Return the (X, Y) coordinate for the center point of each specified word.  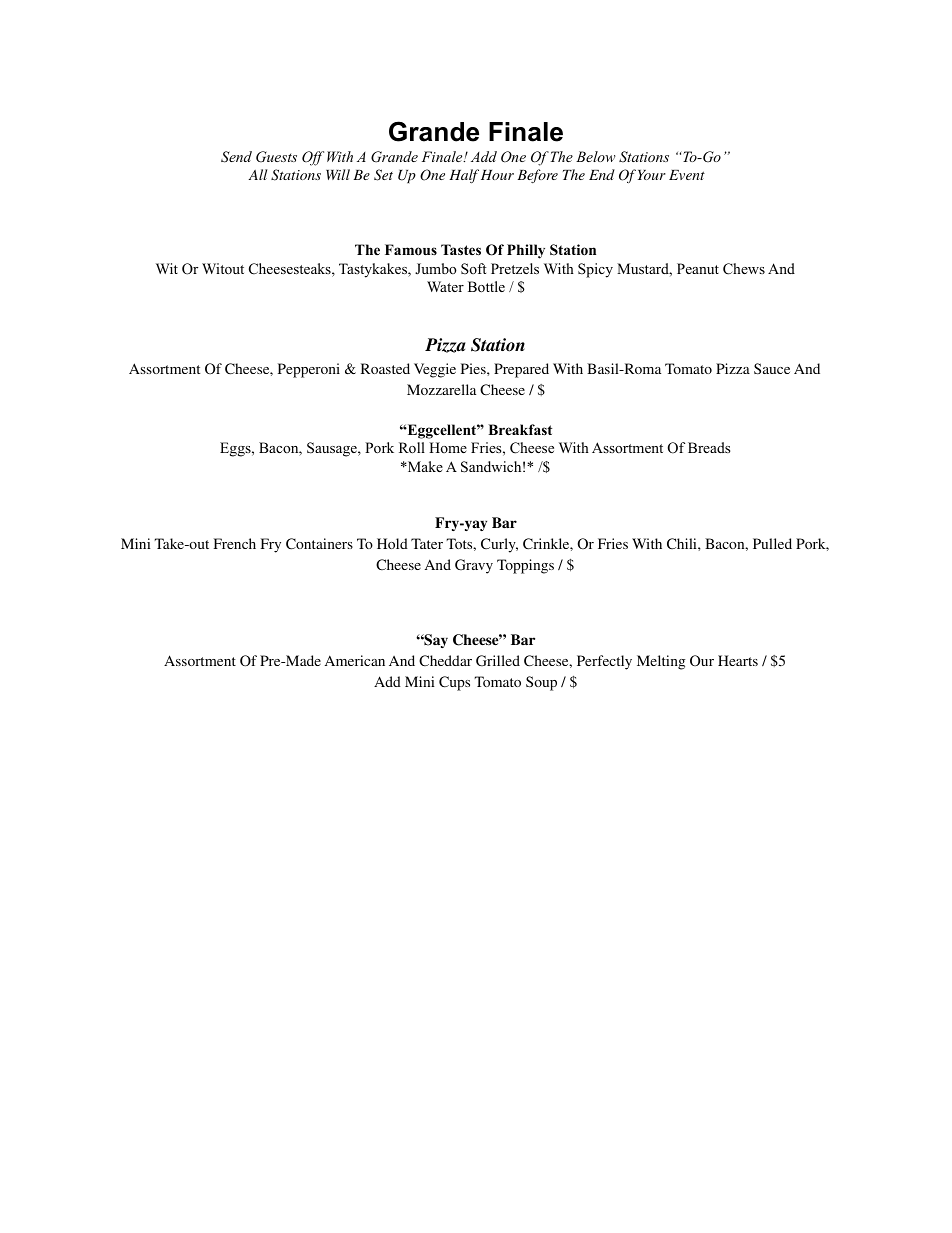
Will (338, 174)
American (355, 660)
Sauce (772, 368)
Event (687, 175)
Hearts (738, 660)
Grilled (498, 660)
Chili (683, 543)
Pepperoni (309, 370)
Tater (427, 543)
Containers (319, 543)
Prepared (521, 370)
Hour (497, 175)
